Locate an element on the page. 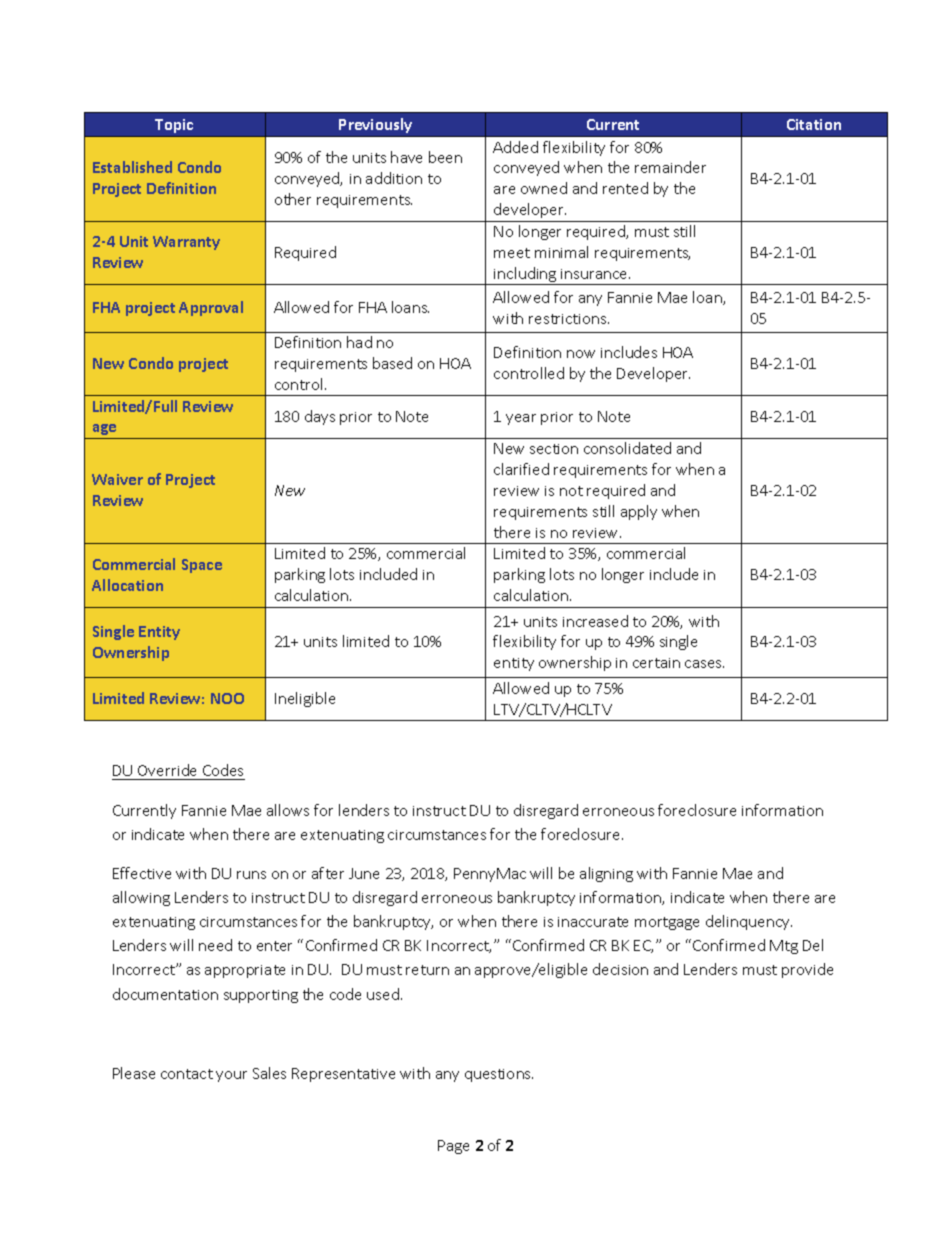 Image resolution: width=952 pixels, height=1233 pixels. provide is located at coordinates (807, 970).
